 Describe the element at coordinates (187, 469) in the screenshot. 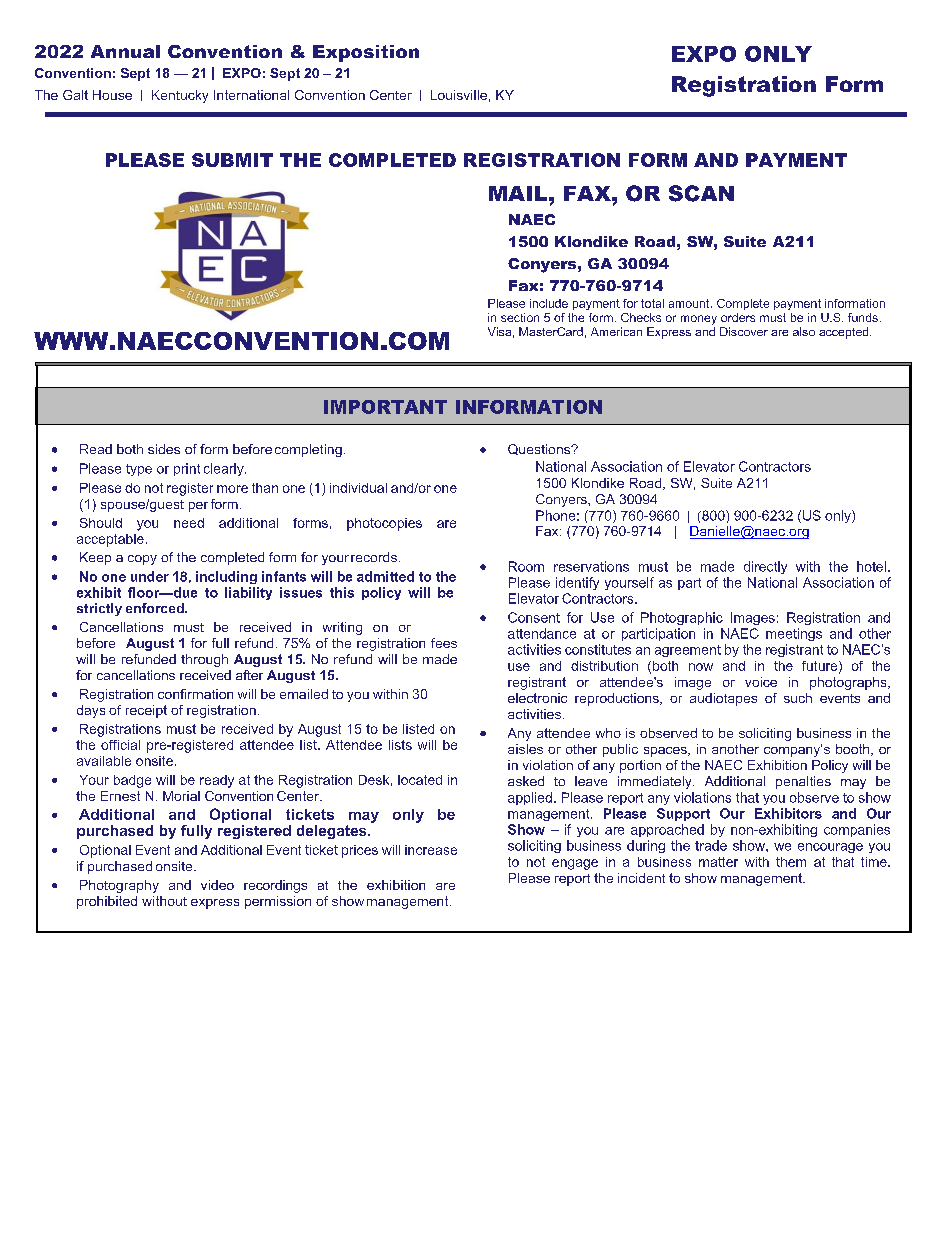

I see `print` at that location.
